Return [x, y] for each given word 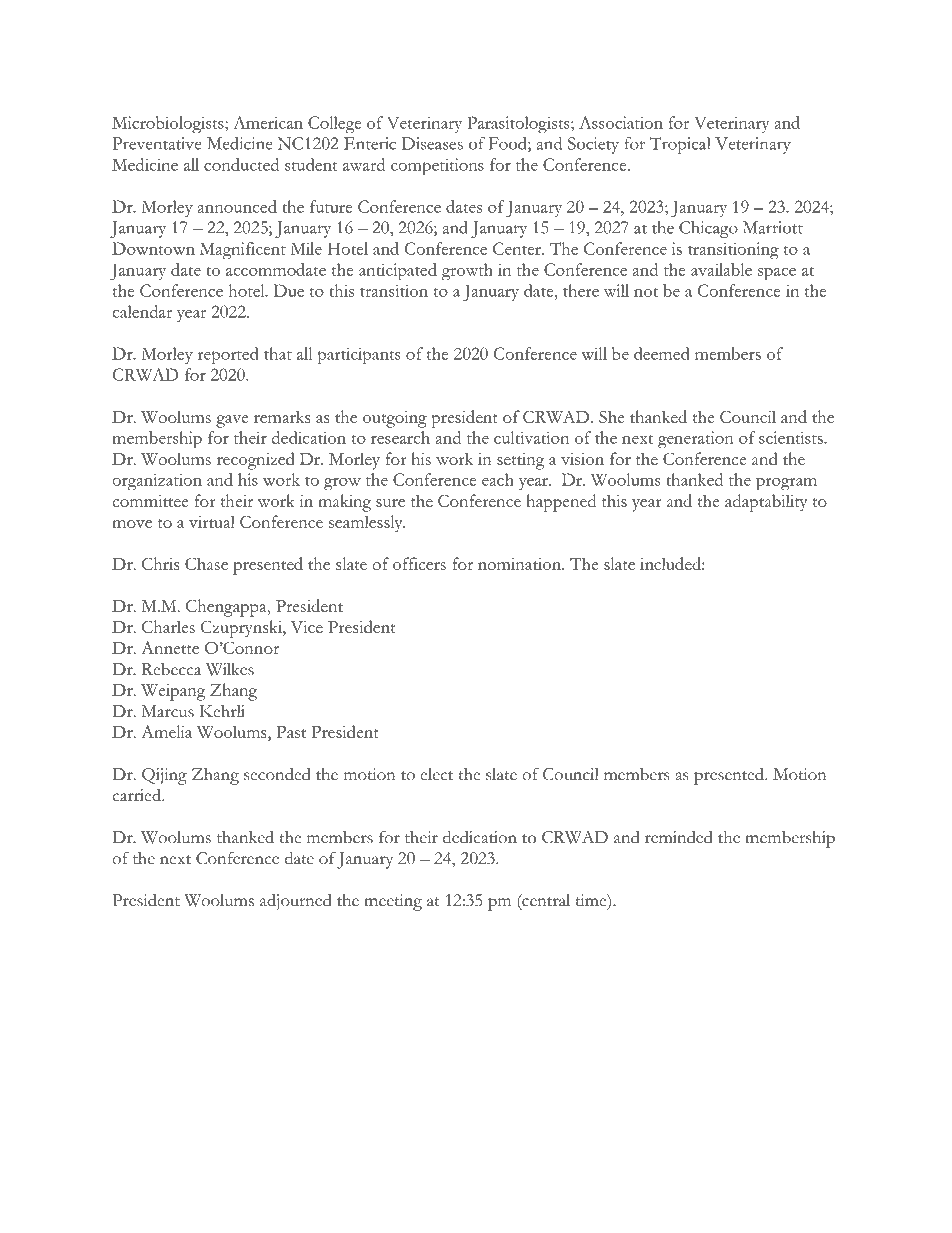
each [498, 479]
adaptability [766, 503]
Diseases [432, 143]
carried [138, 795]
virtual [212, 521]
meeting [393, 902]
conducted [241, 164]
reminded [679, 837]
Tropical [680, 145]
